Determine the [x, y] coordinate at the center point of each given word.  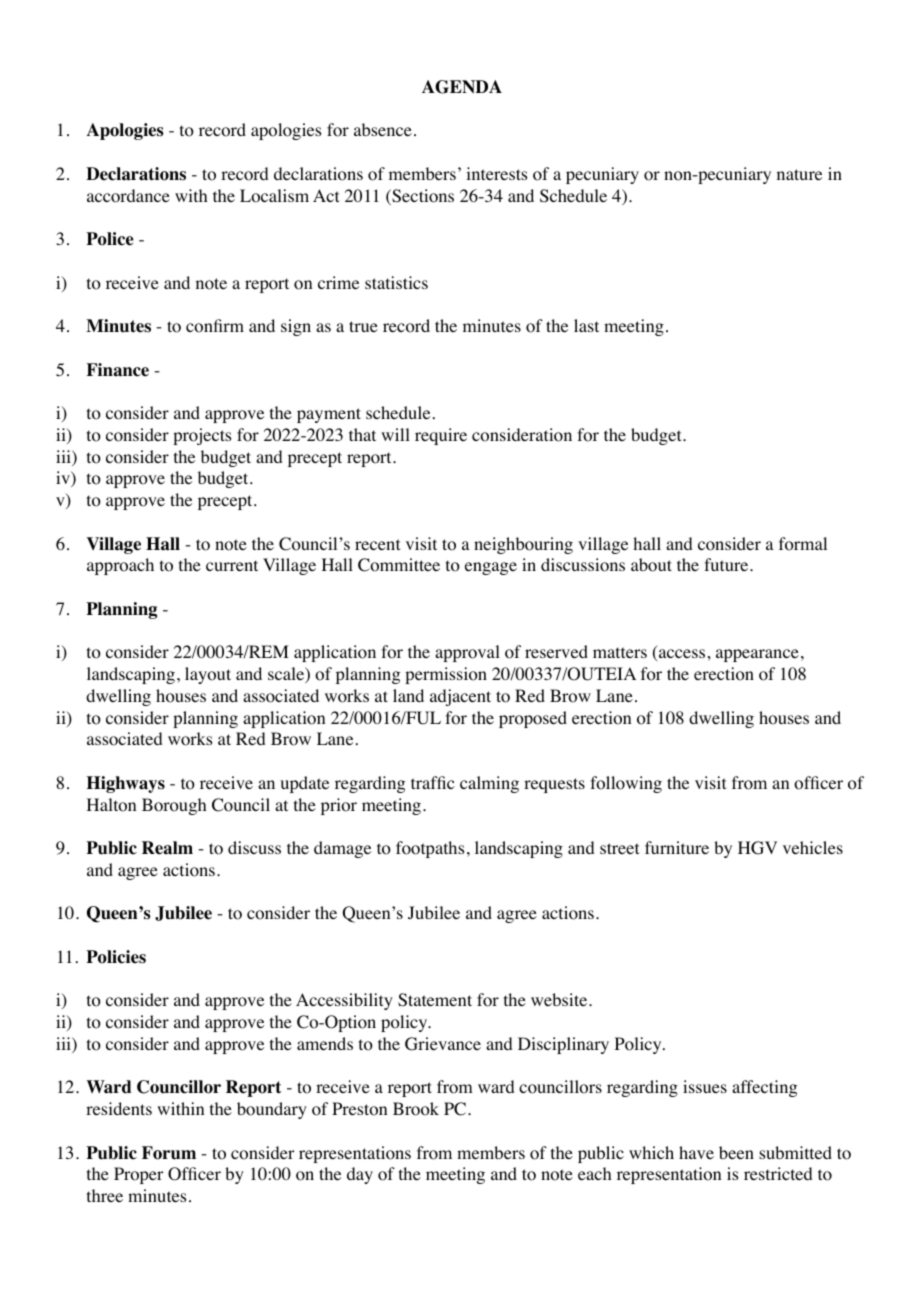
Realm [167, 848]
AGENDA [462, 87]
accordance [128, 196]
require [441, 436]
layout [208, 675]
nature [799, 174]
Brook [416, 1109]
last [586, 325]
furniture [677, 847]
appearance [757, 655]
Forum [169, 1153]
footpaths [430, 849]
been [736, 1152]
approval [467, 653]
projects [202, 436]
